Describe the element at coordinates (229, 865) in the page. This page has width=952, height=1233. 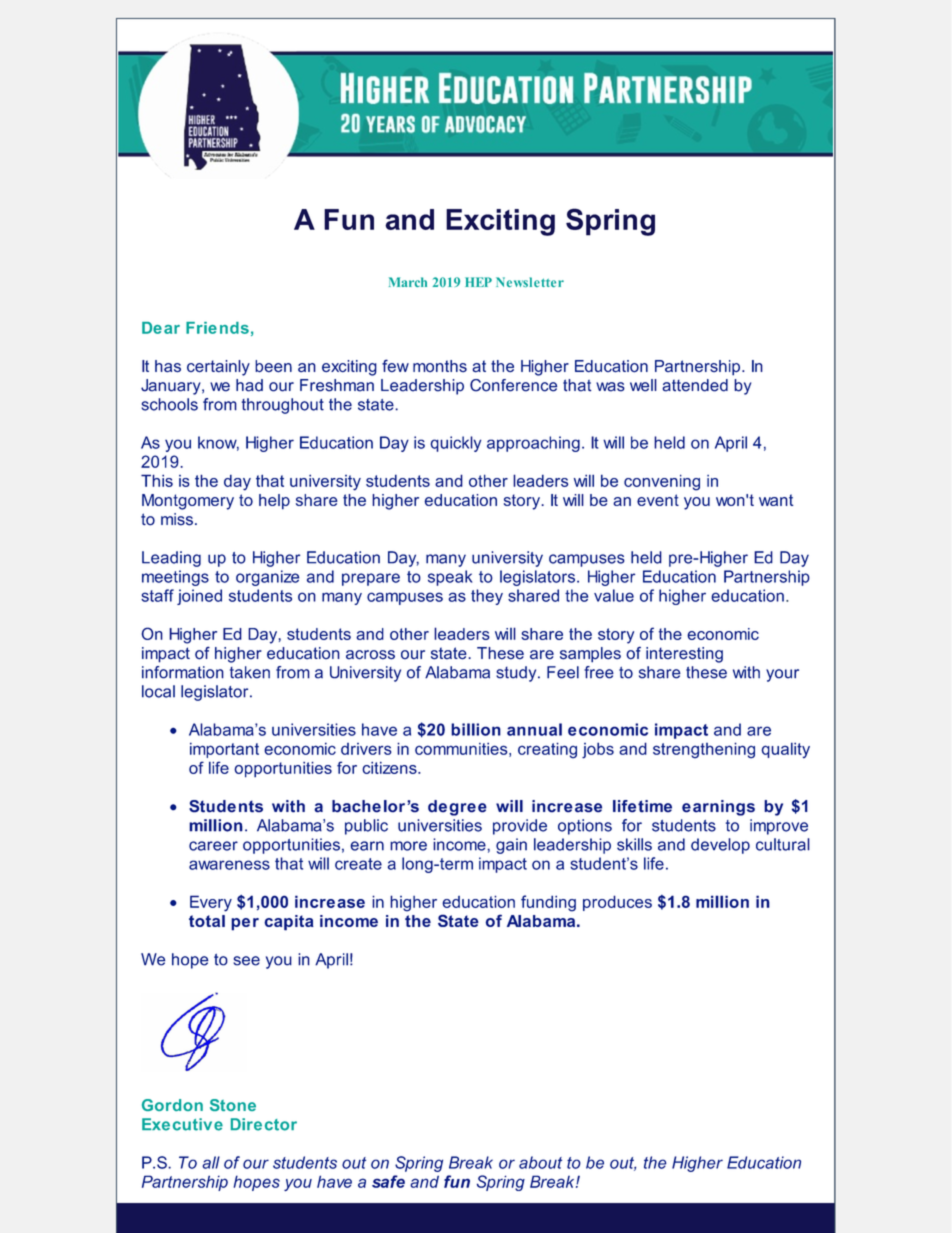
I see `awareness` at that location.
